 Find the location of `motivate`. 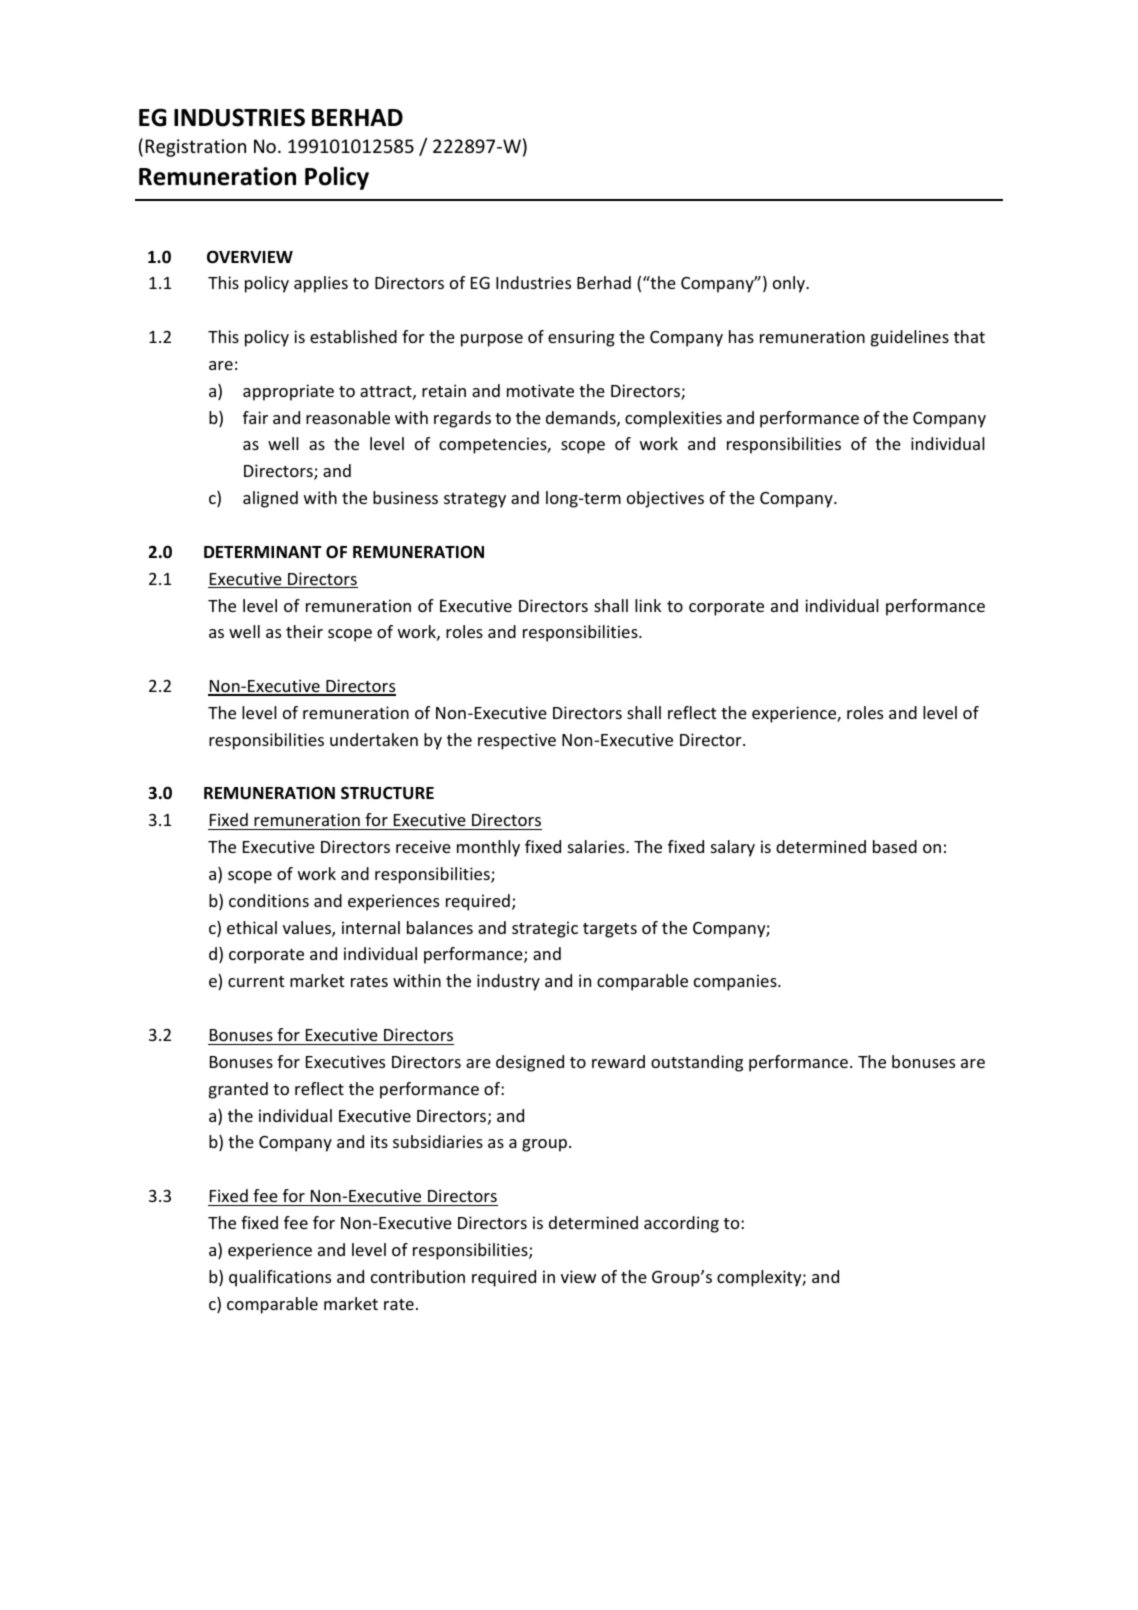

motivate is located at coordinates (540, 390).
